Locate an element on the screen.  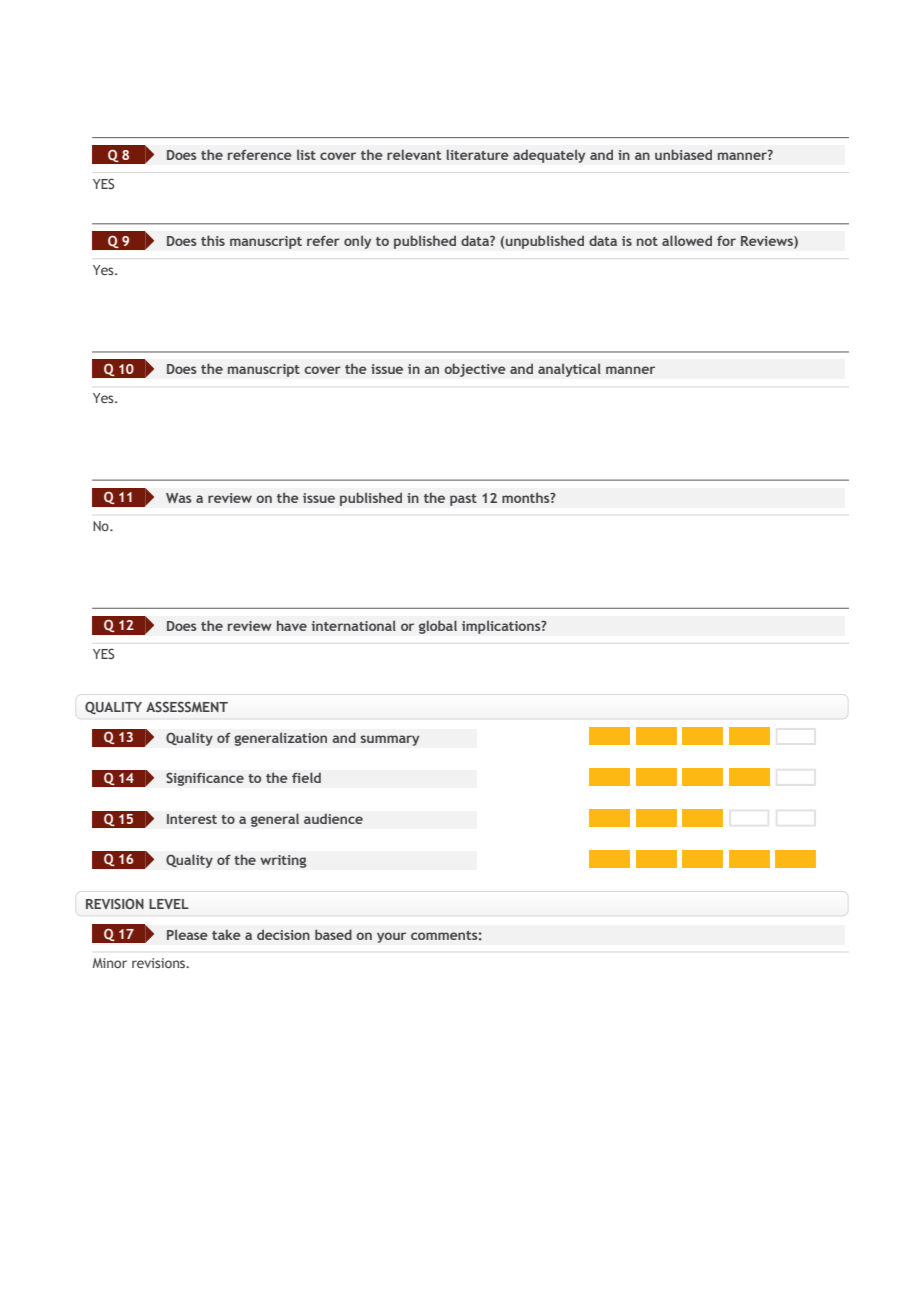
have is located at coordinates (292, 625).
